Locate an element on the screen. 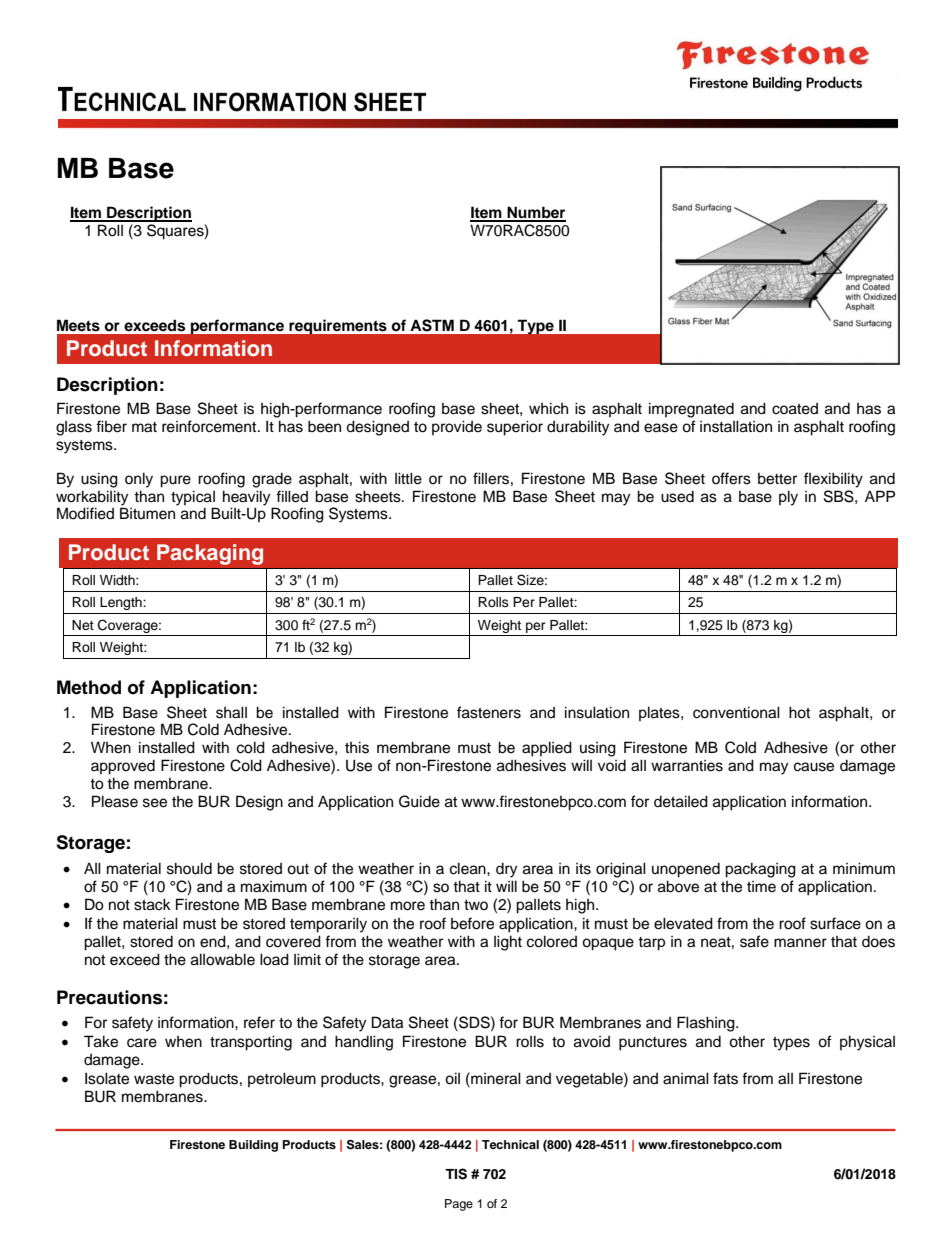 This screenshot has width=952, height=1233. time is located at coordinates (761, 887).
